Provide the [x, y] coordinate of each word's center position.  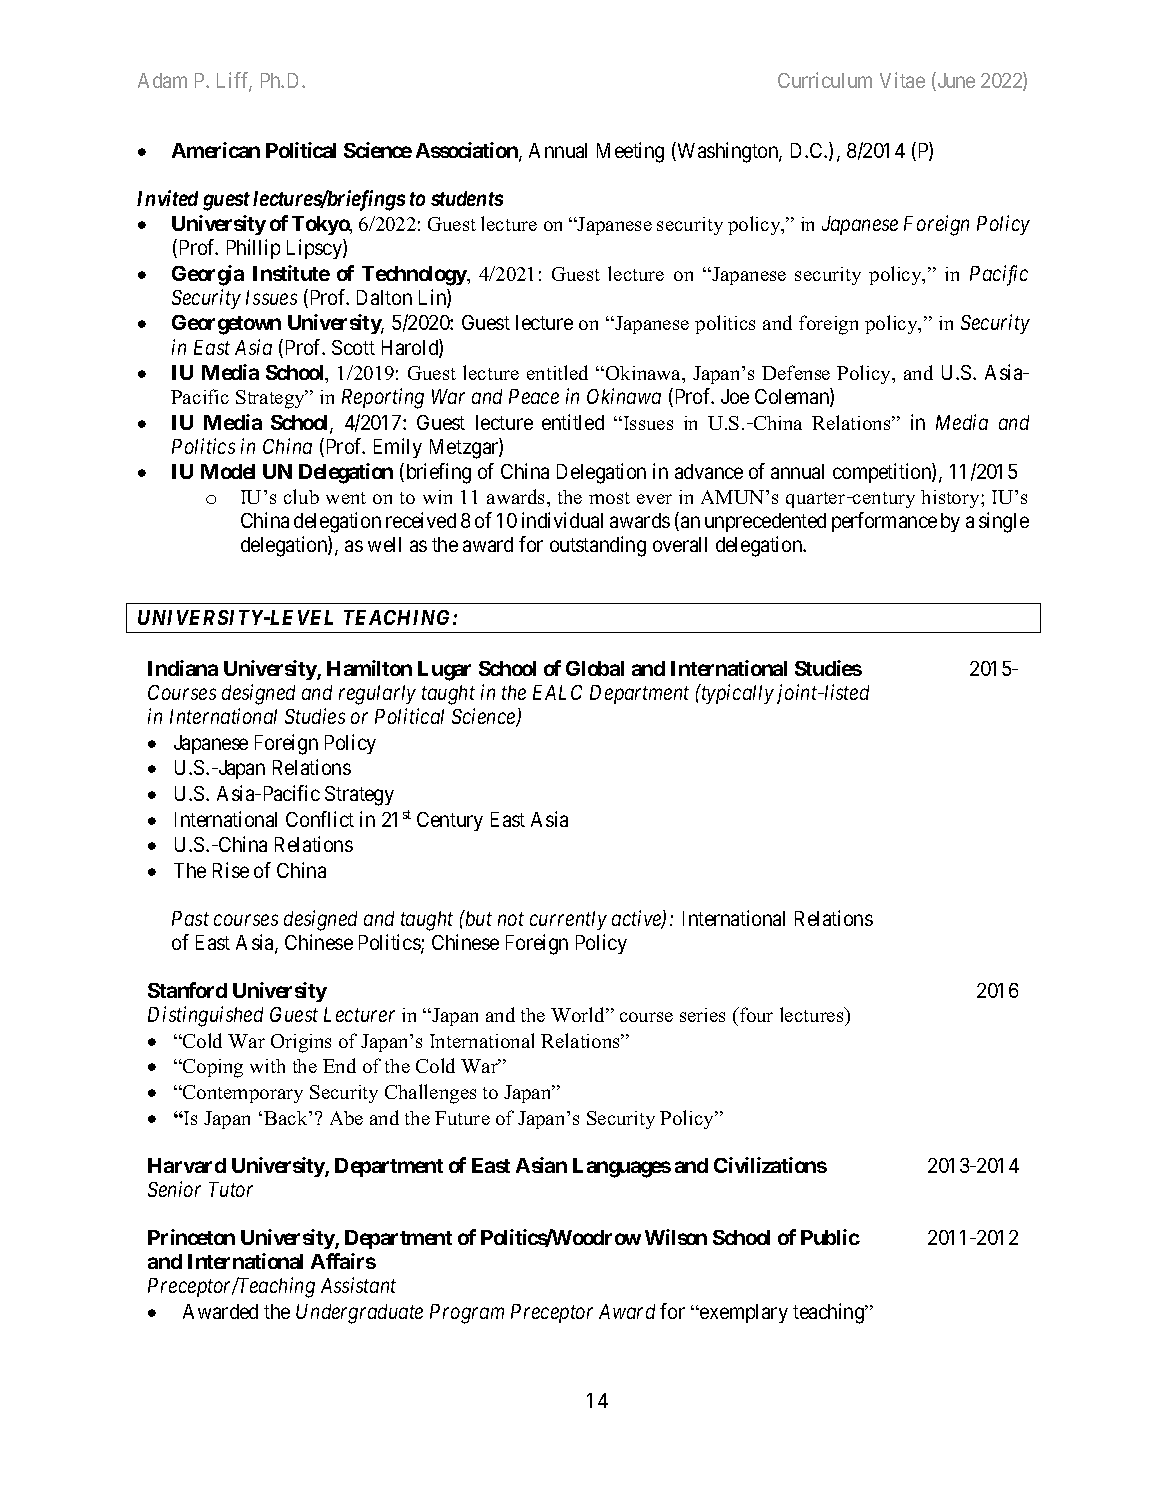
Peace [534, 396]
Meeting [630, 152]
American [216, 150]
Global [595, 668]
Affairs [343, 1261]
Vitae [902, 80]
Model [228, 471]
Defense [796, 372]
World [579, 1014]
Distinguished [205, 1016]
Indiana [183, 668]
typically [737, 694]
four [755, 1014]
